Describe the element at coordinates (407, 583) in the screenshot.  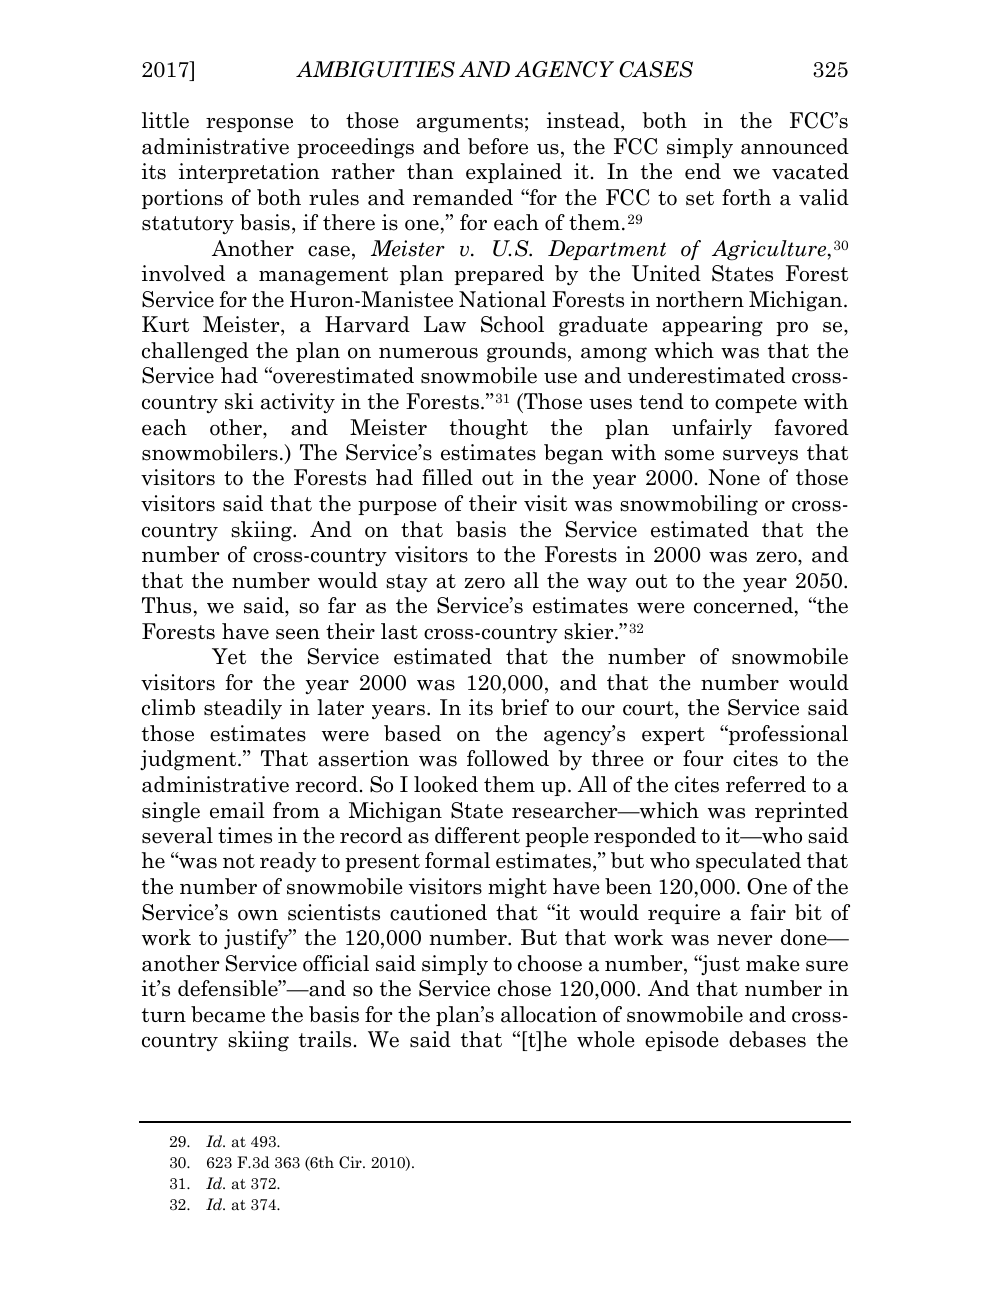
I see `stay` at that location.
